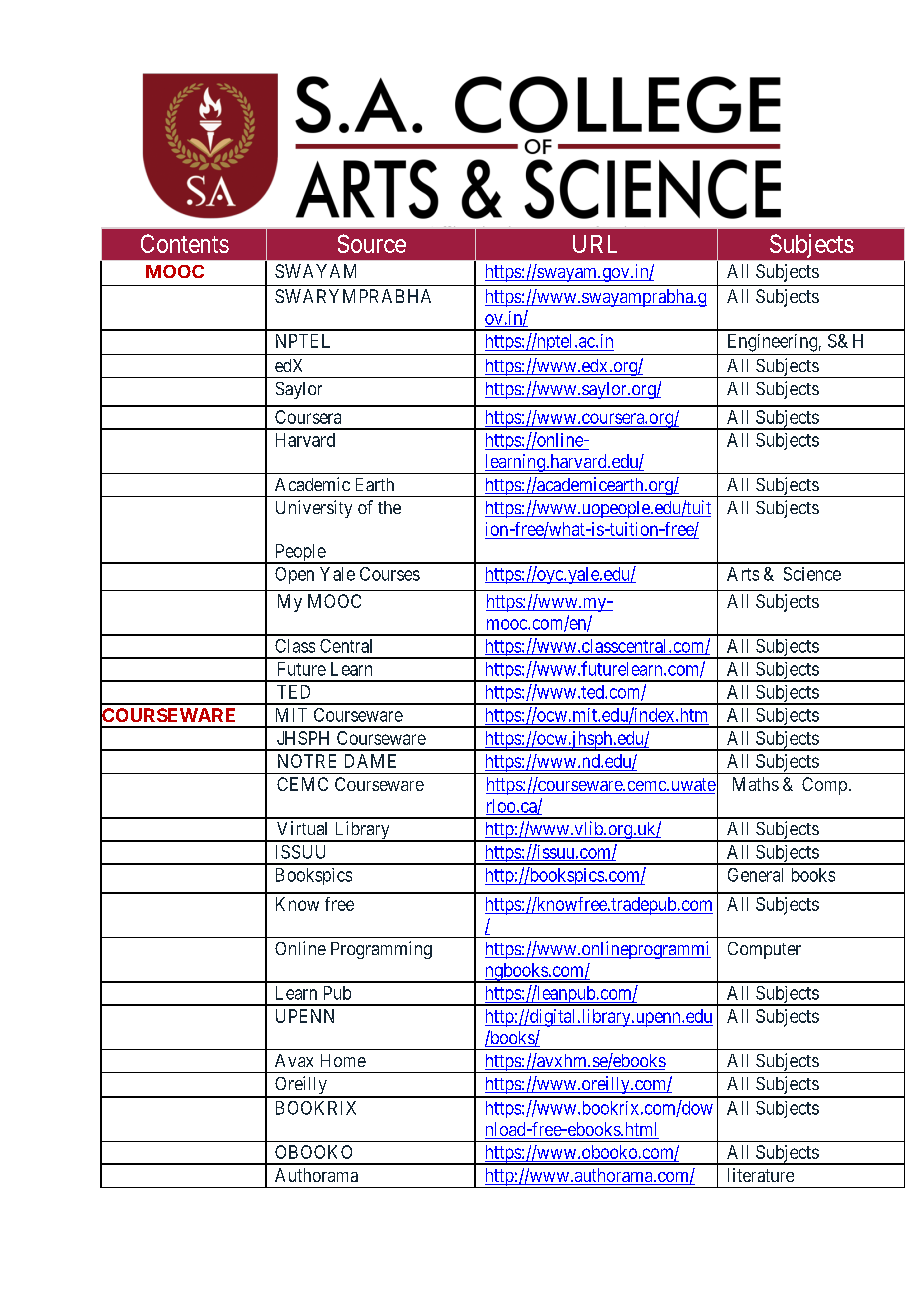 The image size is (924, 1308). I want to click on Contents, so click(185, 243).
